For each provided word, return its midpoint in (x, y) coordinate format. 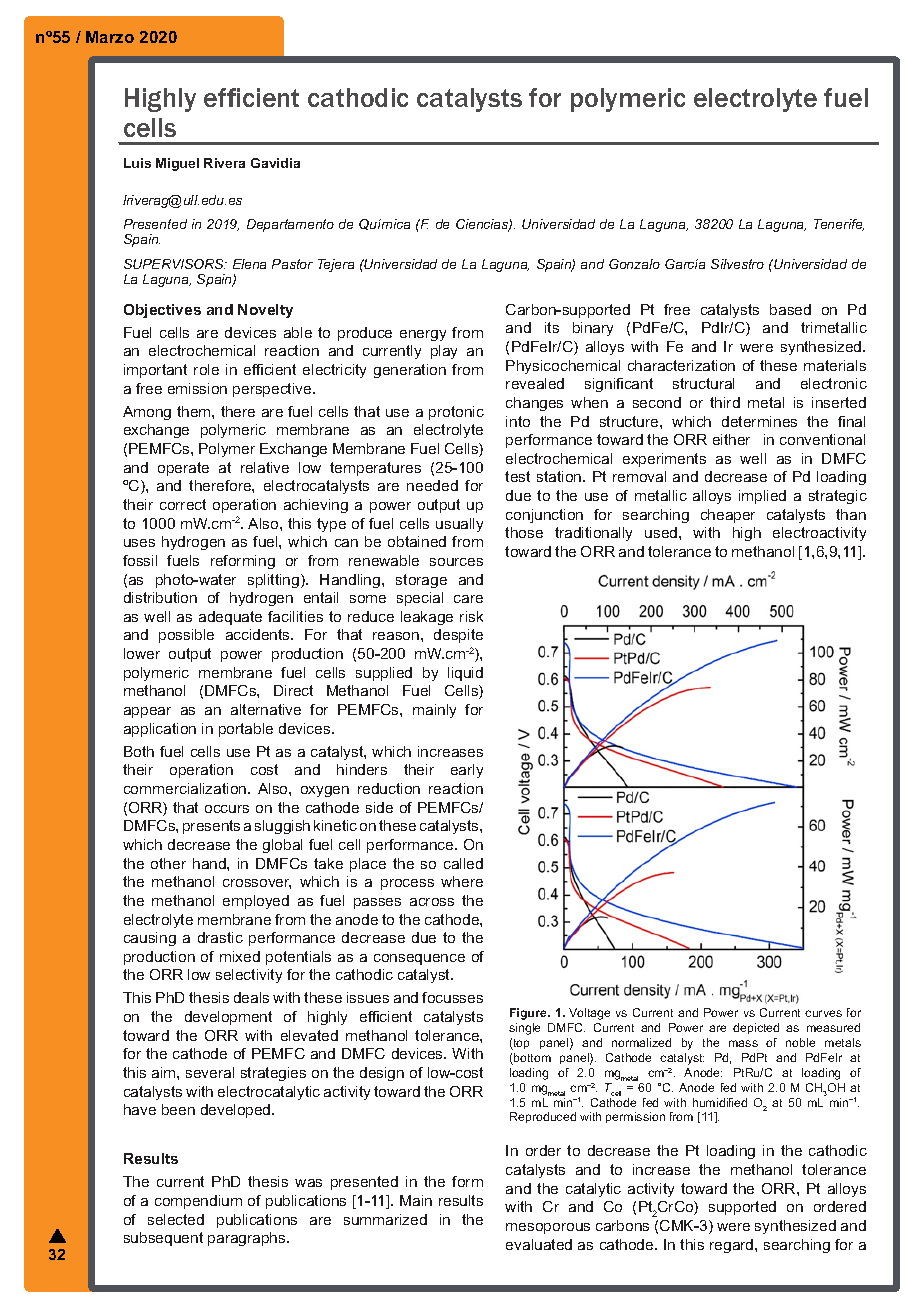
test (517, 476)
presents (211, 827)
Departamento (290, 225)
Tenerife (839, 225)
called (463, 863)
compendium (198, 1202)
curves (823, 1013)
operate (183, 469)
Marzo (110, 37)
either (731, 439)
